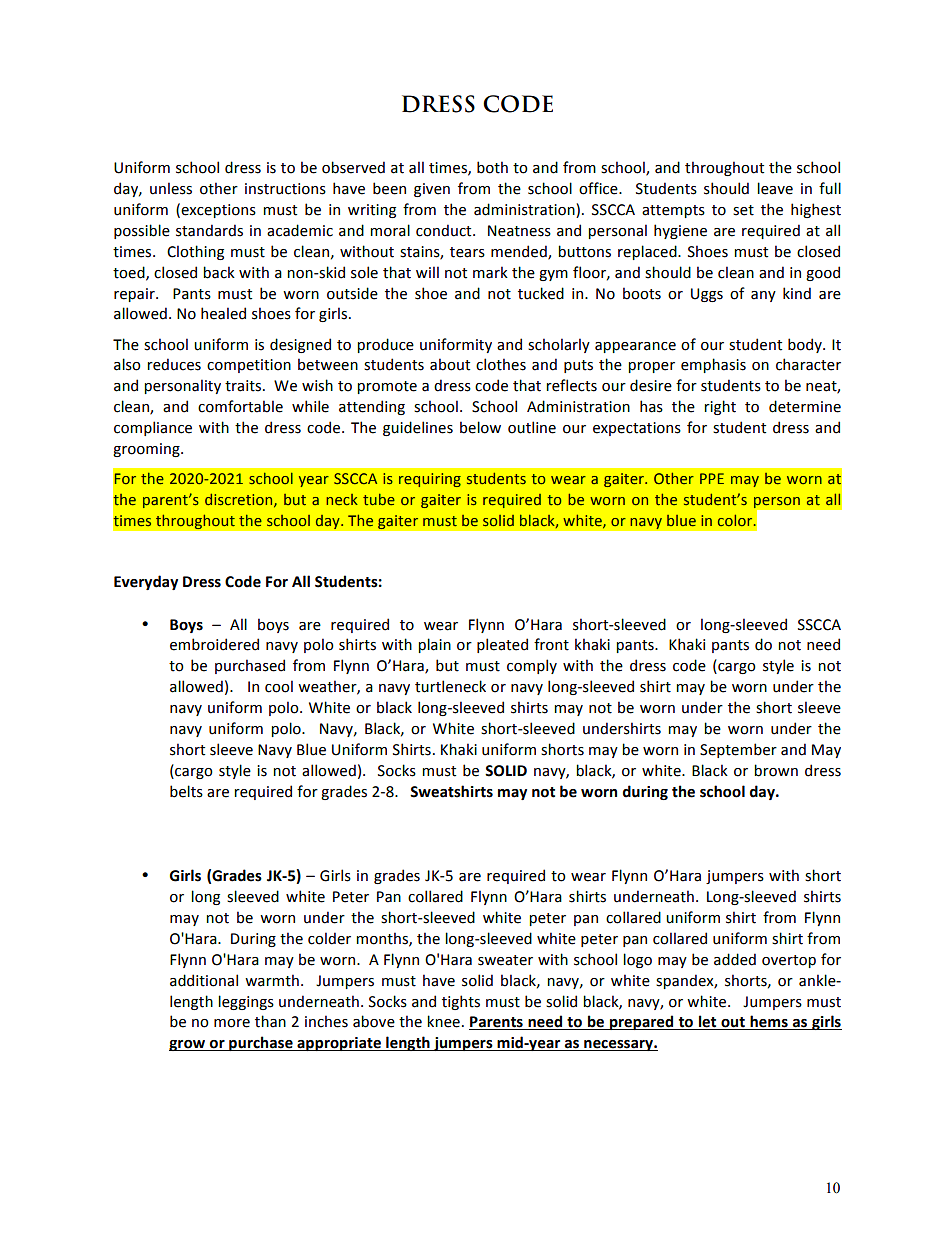 The width and height of the image is (952, 1233). Describe the element at coordinates (735, 520) in the image. I see `color` at that location.
